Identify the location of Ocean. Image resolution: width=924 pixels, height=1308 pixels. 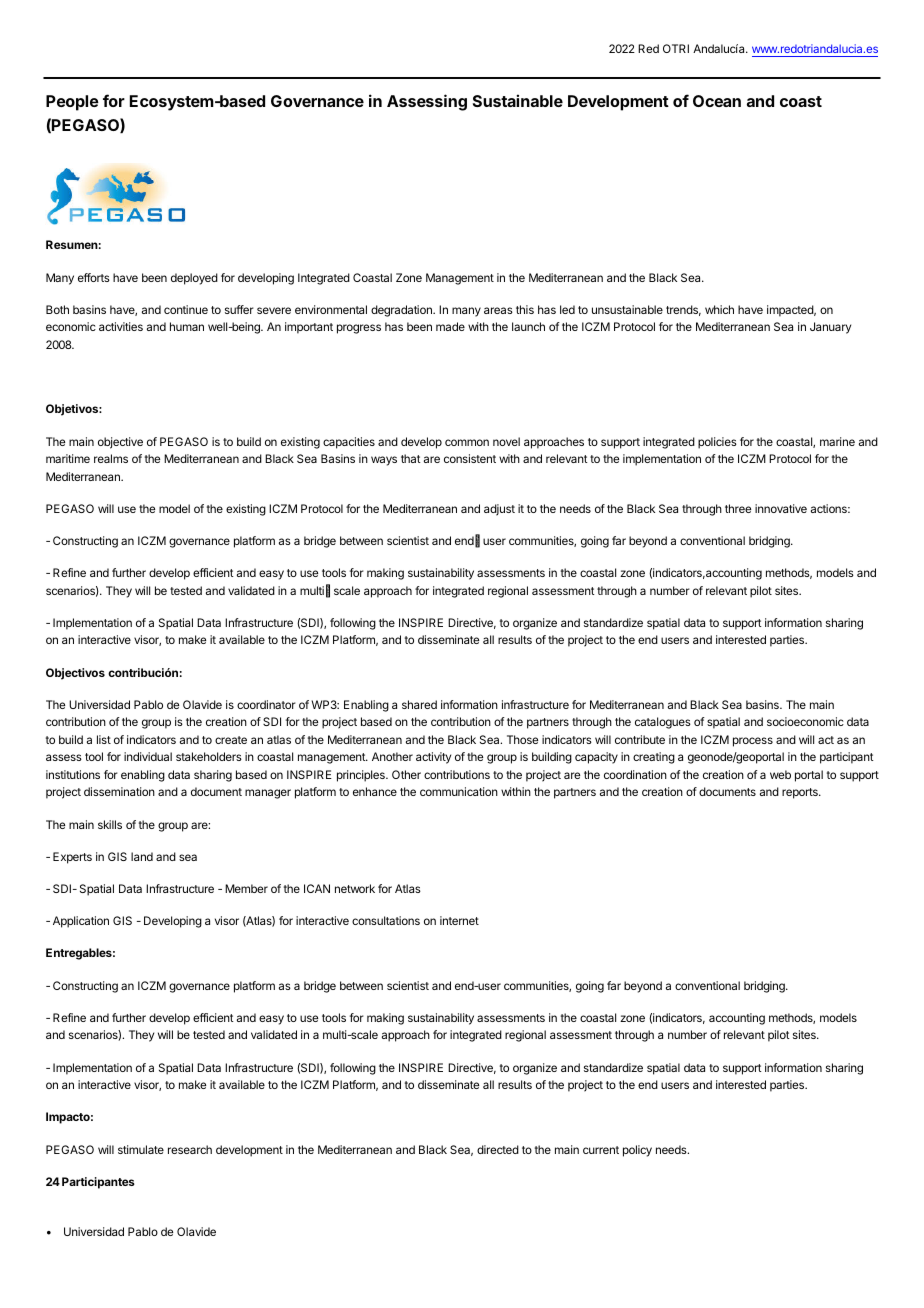
(717, 101).
